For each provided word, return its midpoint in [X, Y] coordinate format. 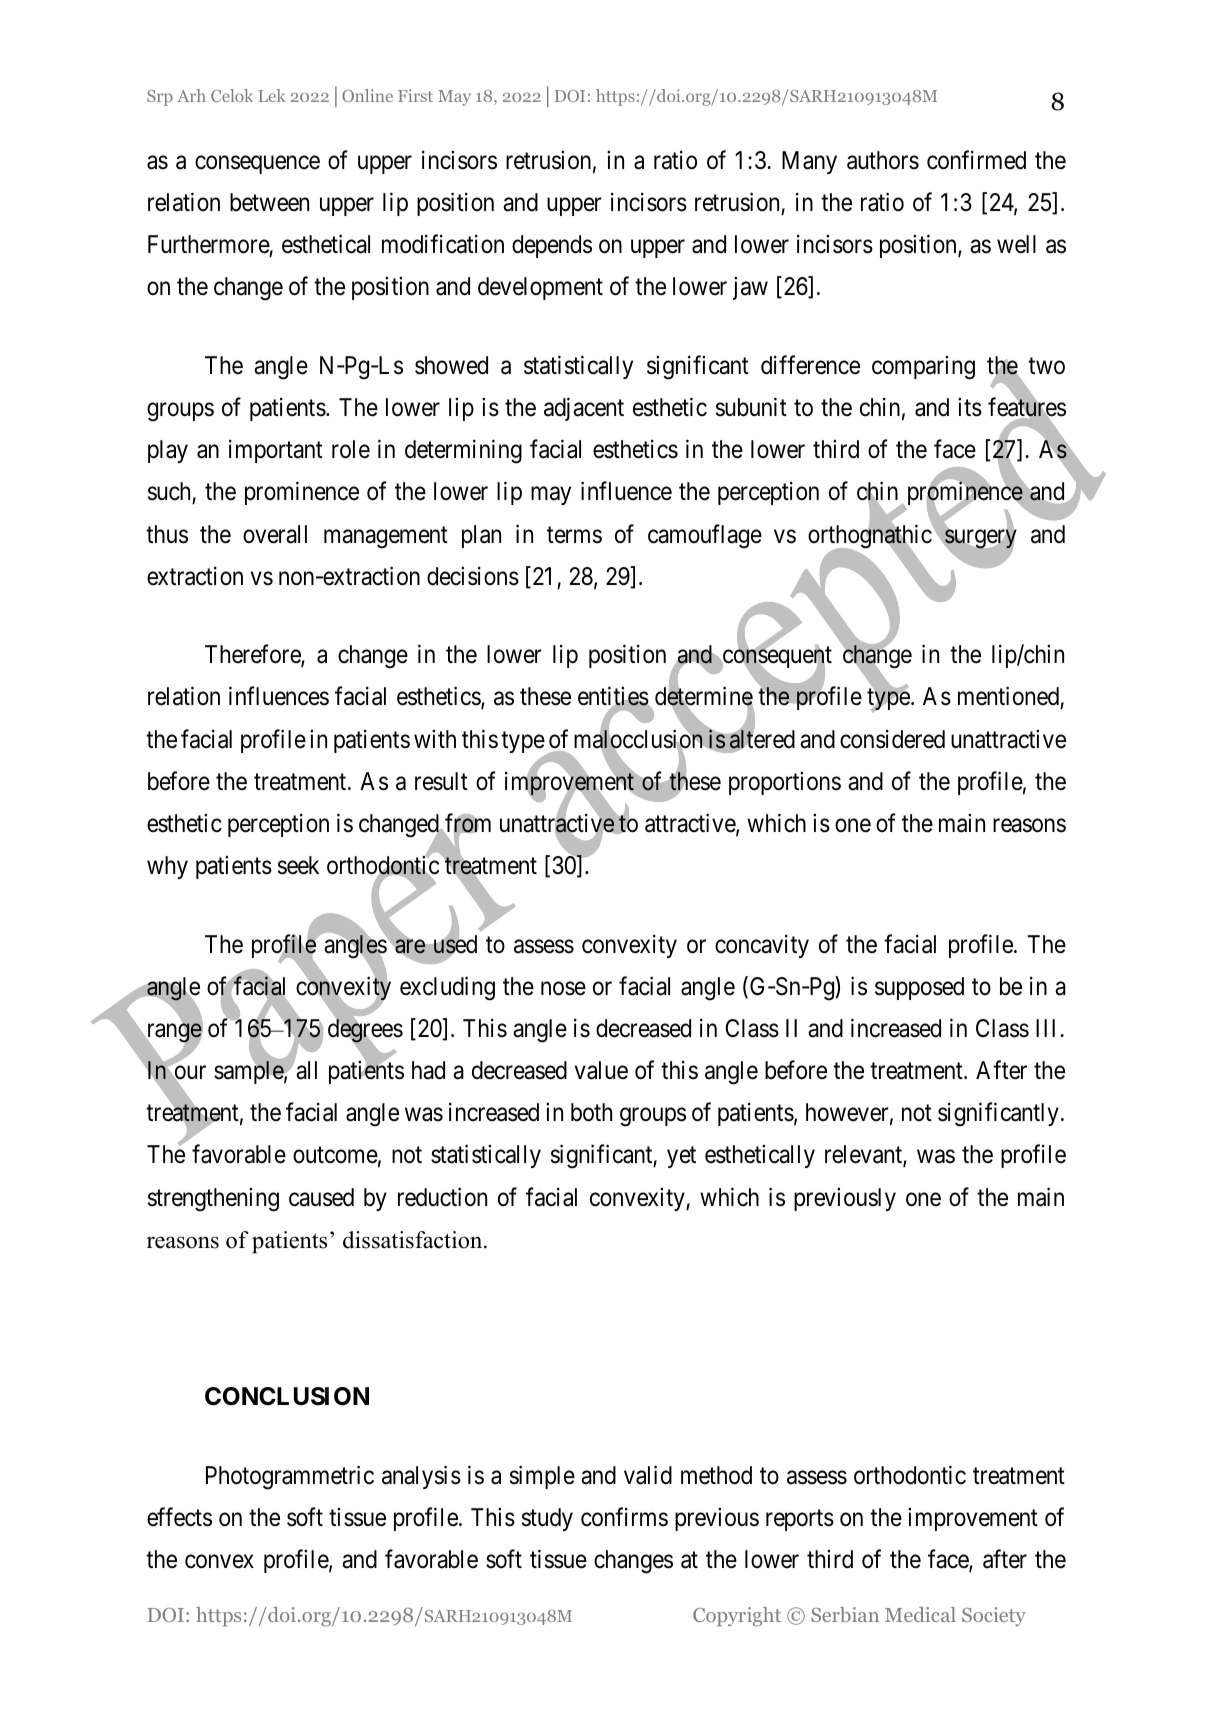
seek [298, 865]
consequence [257, 165]
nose [563, 989]
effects [179, 1517]
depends [552, 246]
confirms [624, 1517]
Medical [920, 1614]
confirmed [976, 160]
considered [892, 739]
